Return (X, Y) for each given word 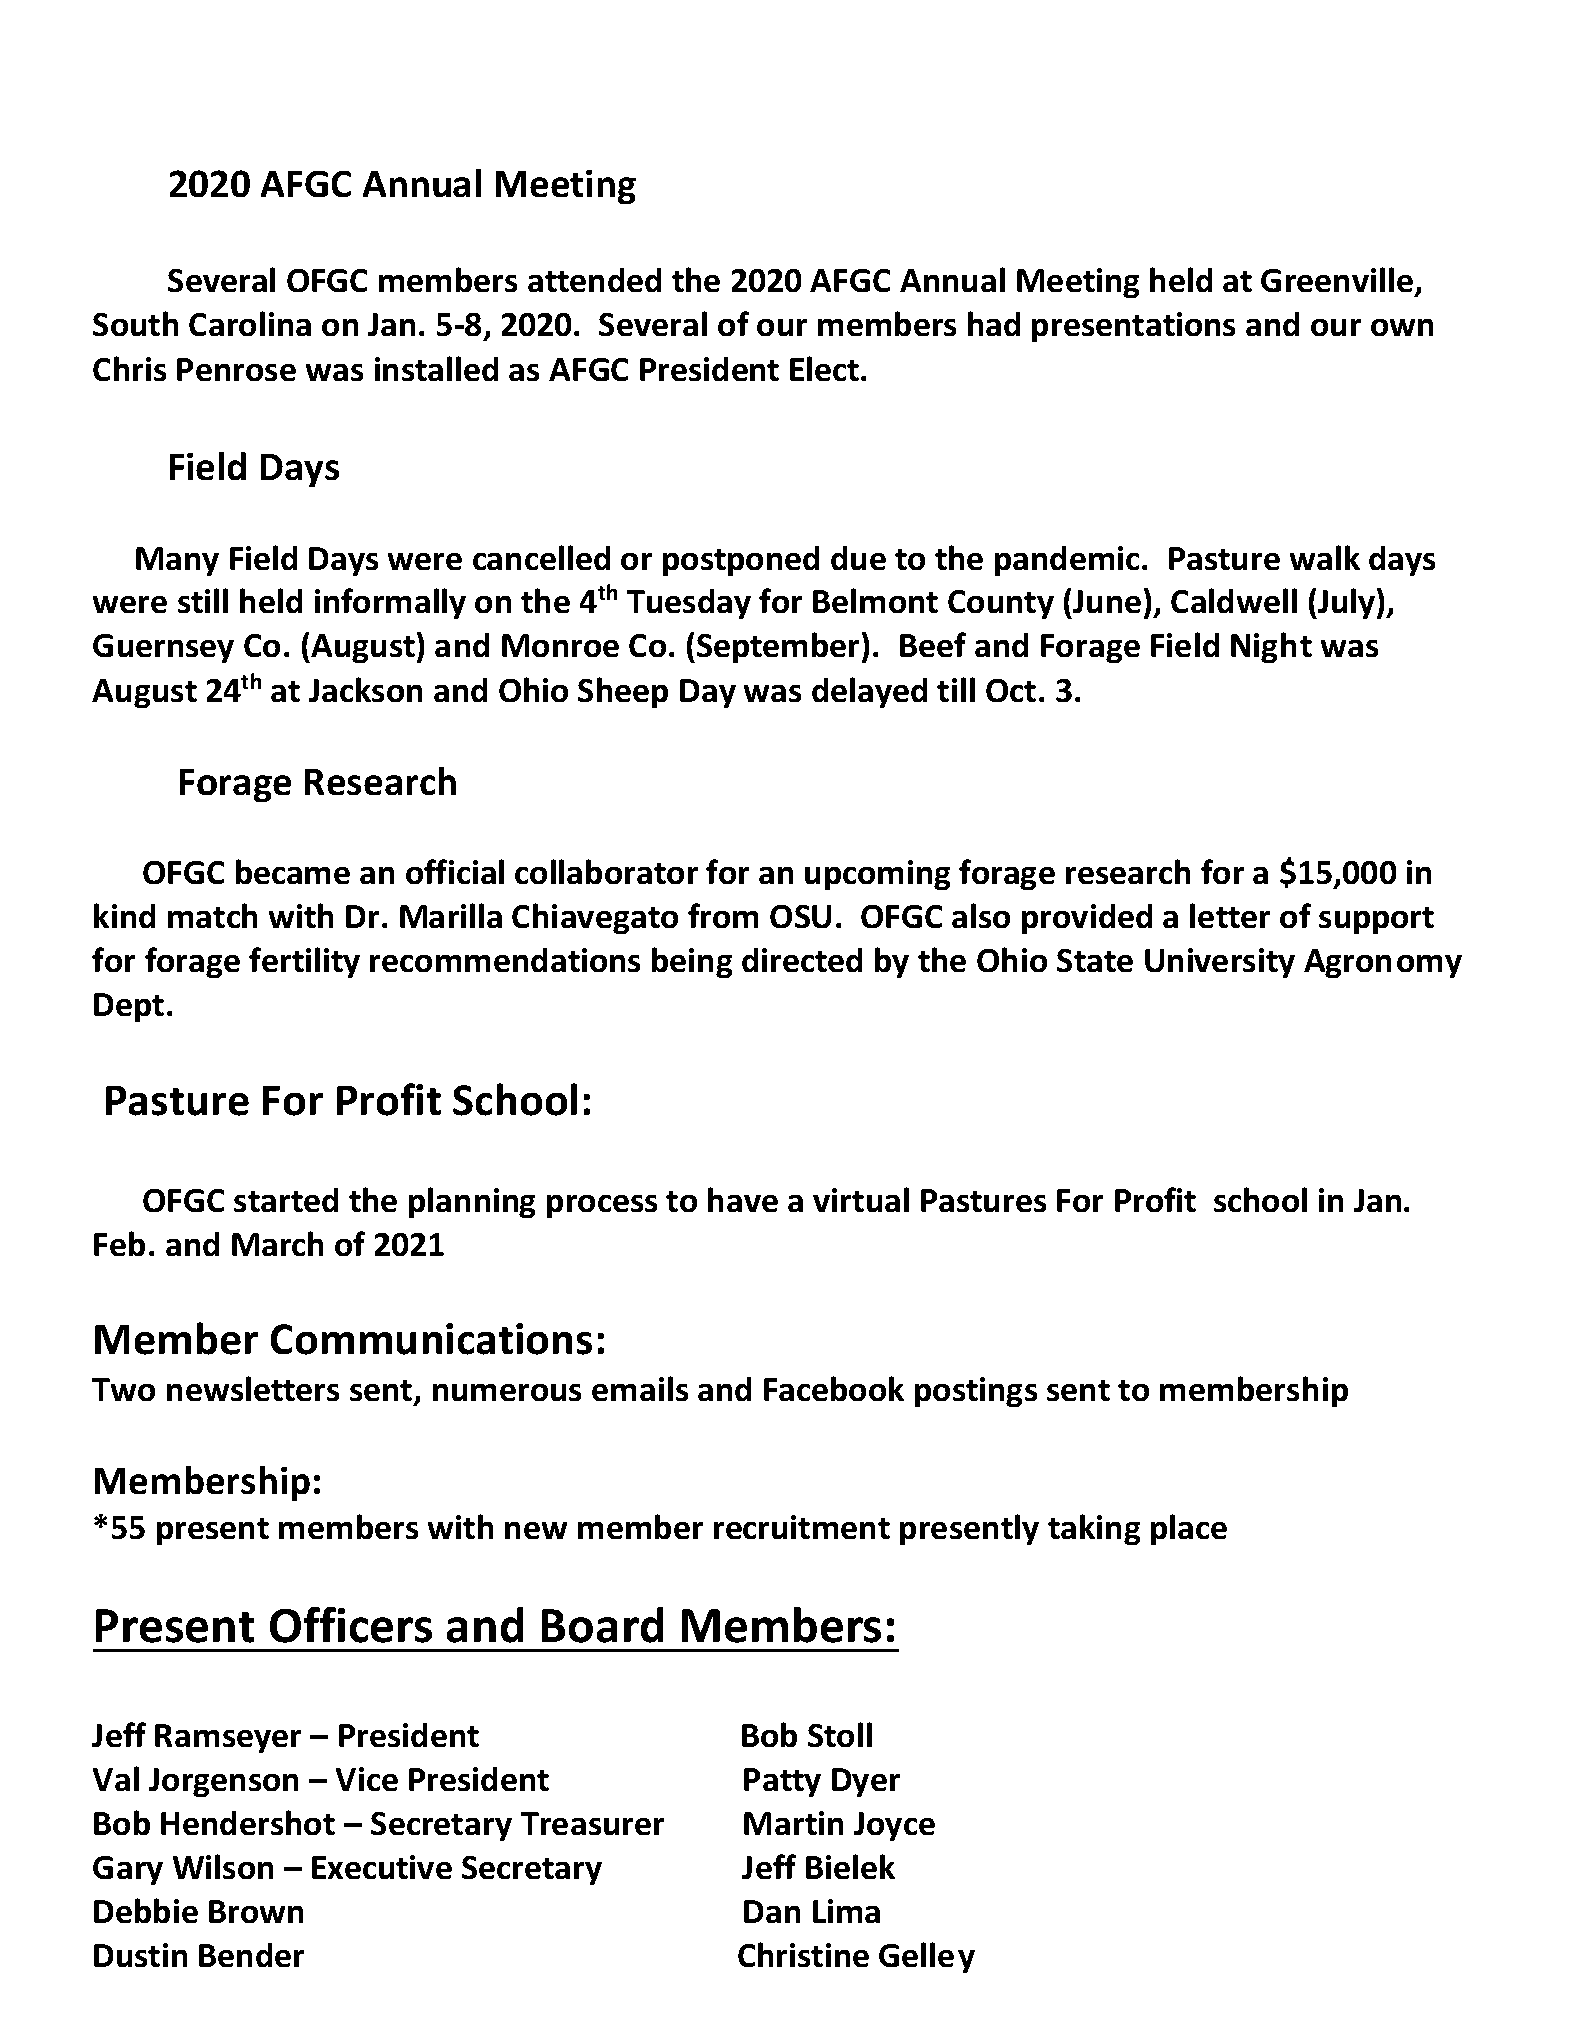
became (293, 871)
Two (123, 1389)
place (1189, 1529)
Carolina (250, 323)
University (1220, 963)
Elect (826, 368)
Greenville (1337, 279)
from (723, 915)
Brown (256, 1911)
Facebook (834, 1388)
